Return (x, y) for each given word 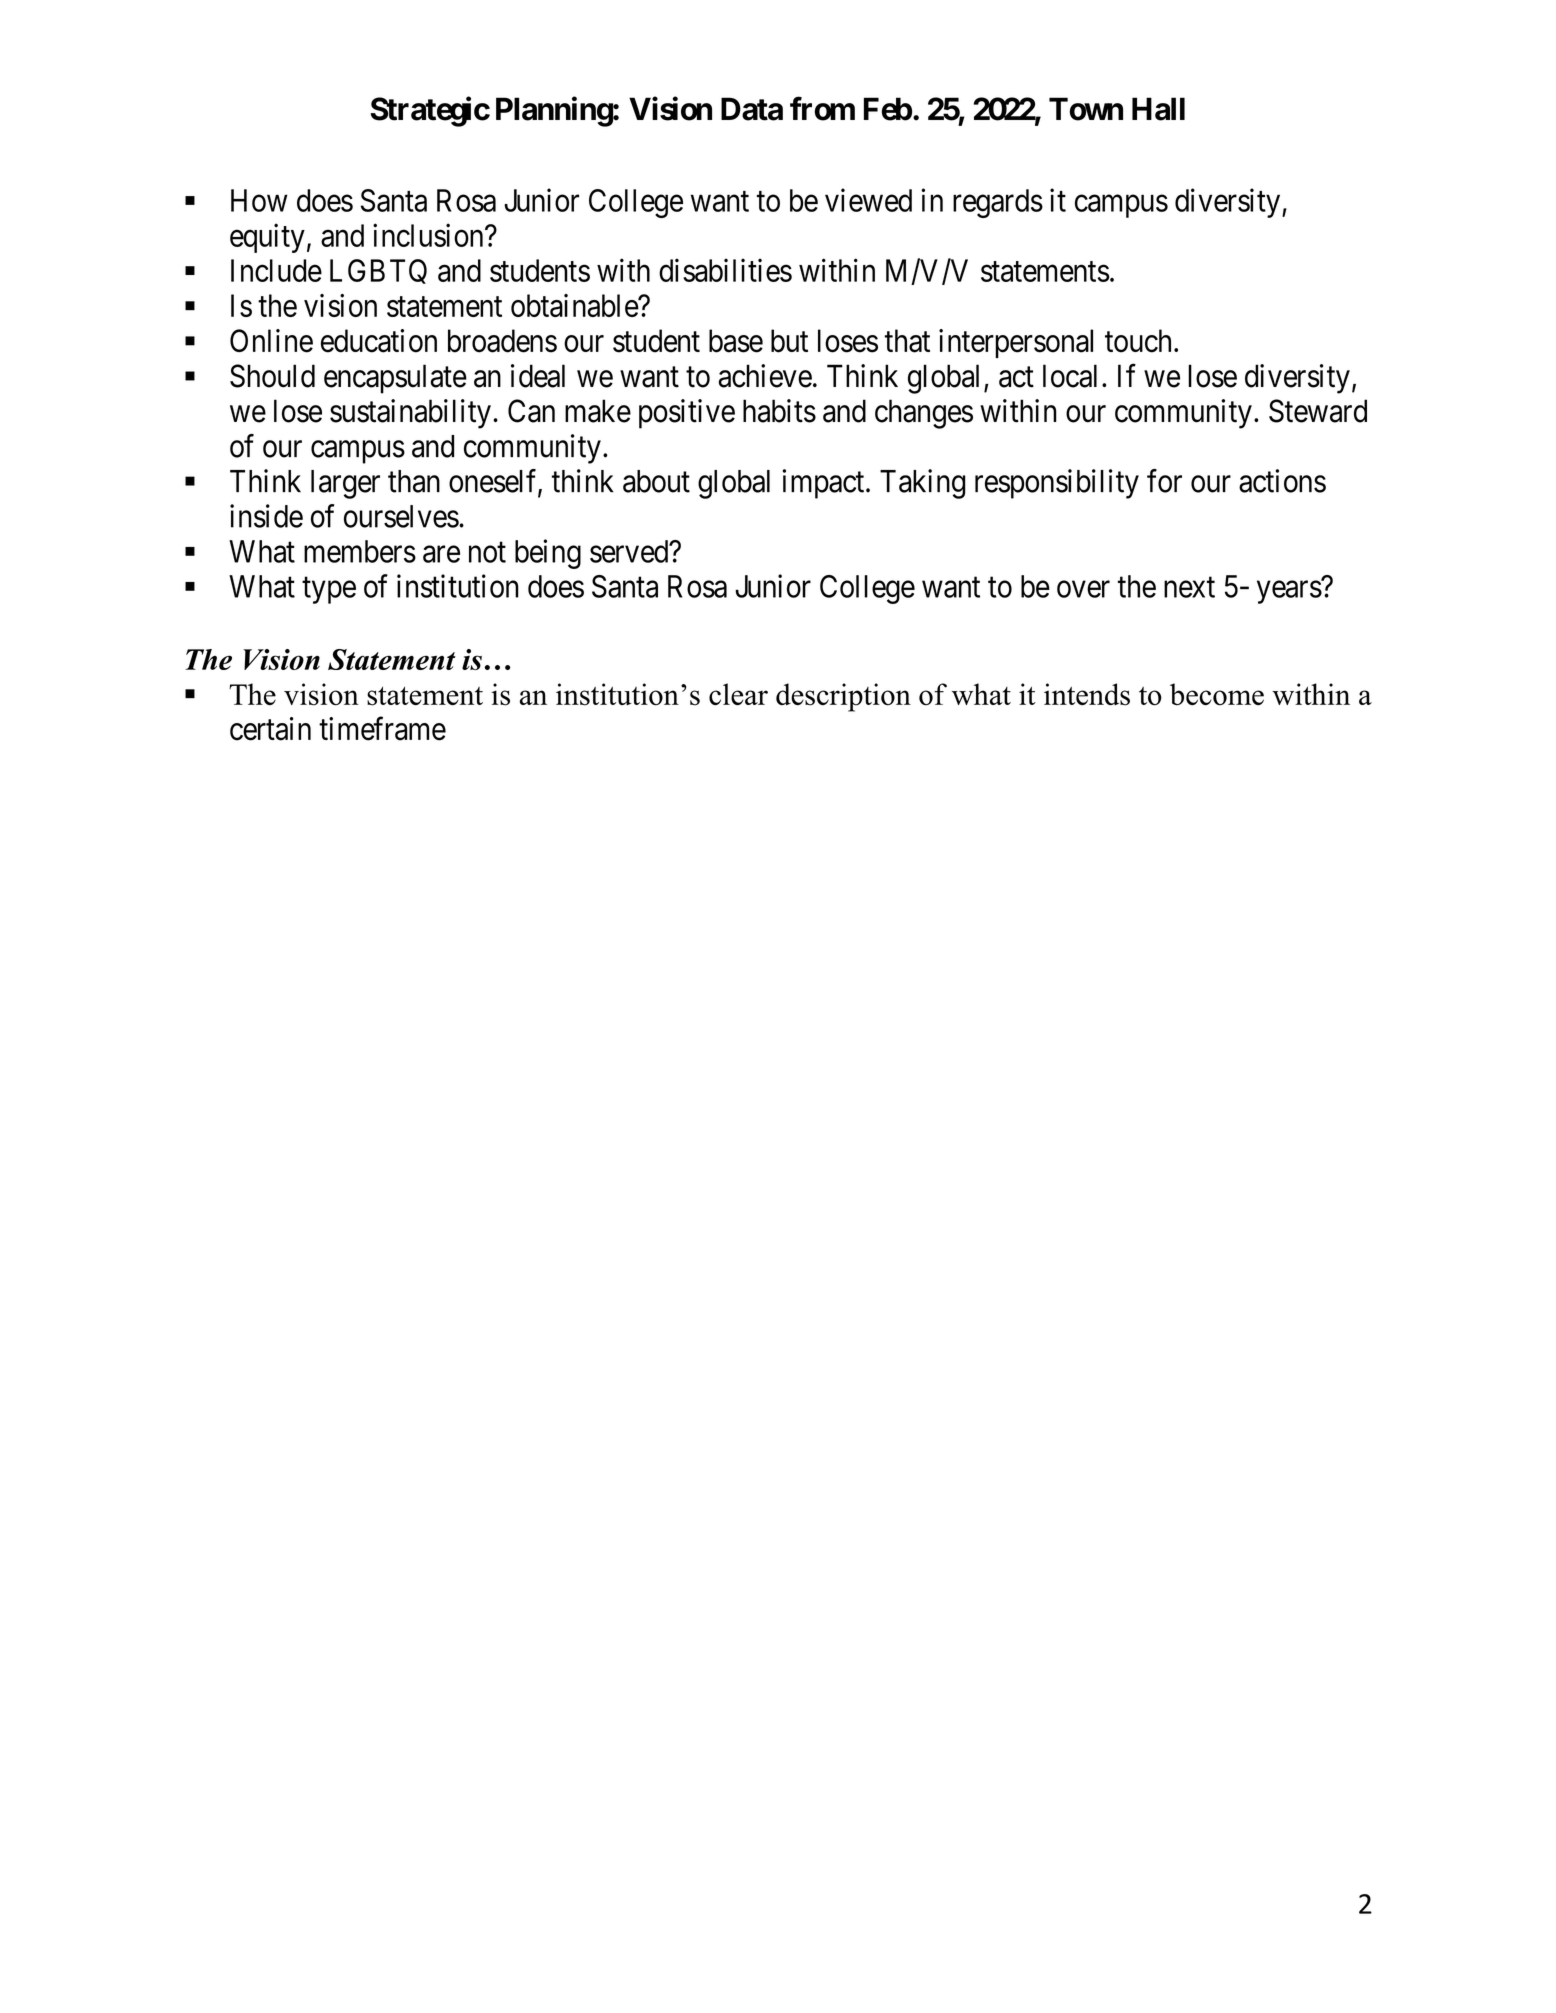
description (843, 697)
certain (270, 729)
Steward (1318, 411)
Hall (1158, 109)
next (1189, 587)
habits (779, 411)
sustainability (410, 414)
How (259, 200)
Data (752, 109)
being (548, 554)
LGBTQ (378, 271)
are (441, 554)
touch (1138, 341)
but (789, 341)
